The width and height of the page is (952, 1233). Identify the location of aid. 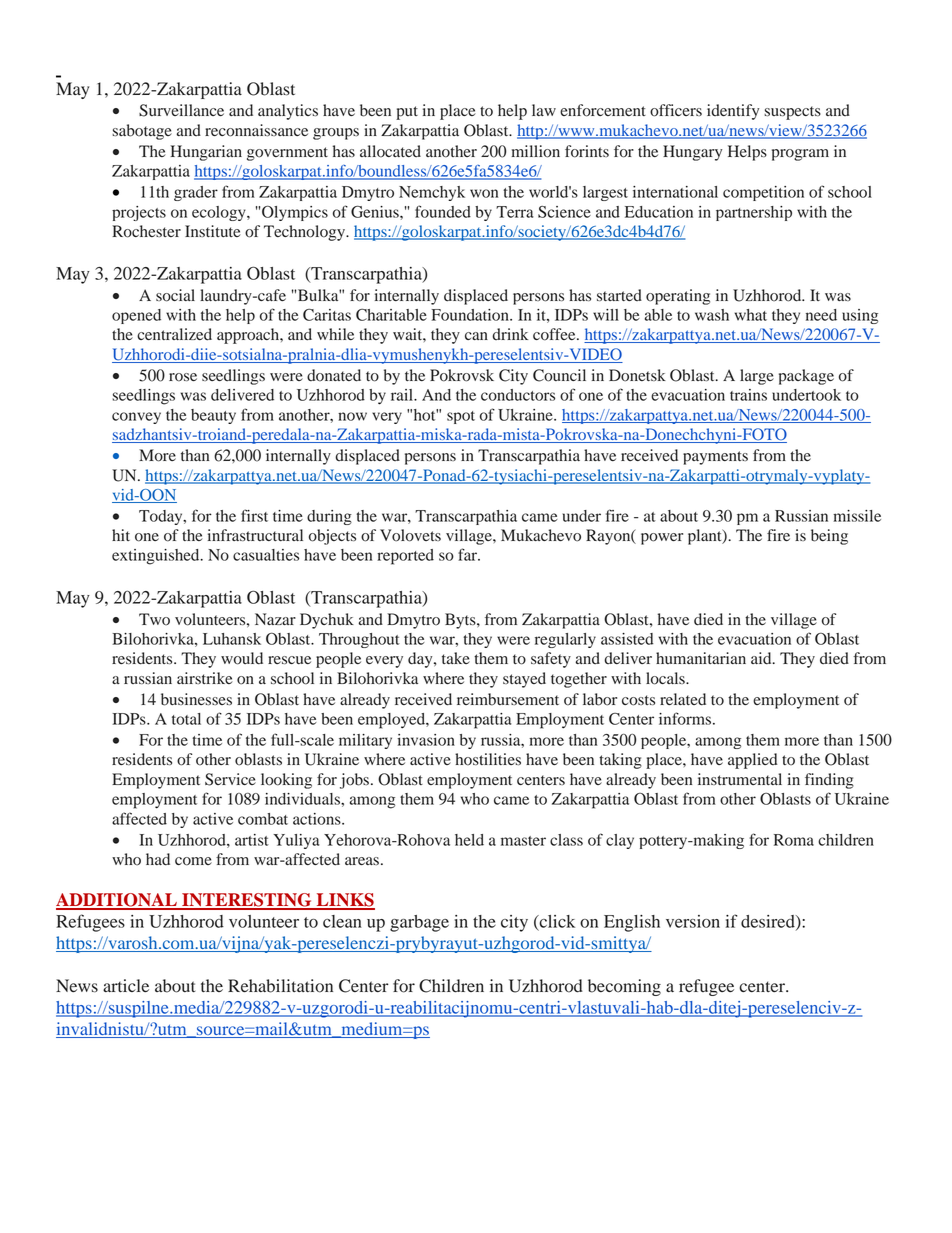
(762, 658).
